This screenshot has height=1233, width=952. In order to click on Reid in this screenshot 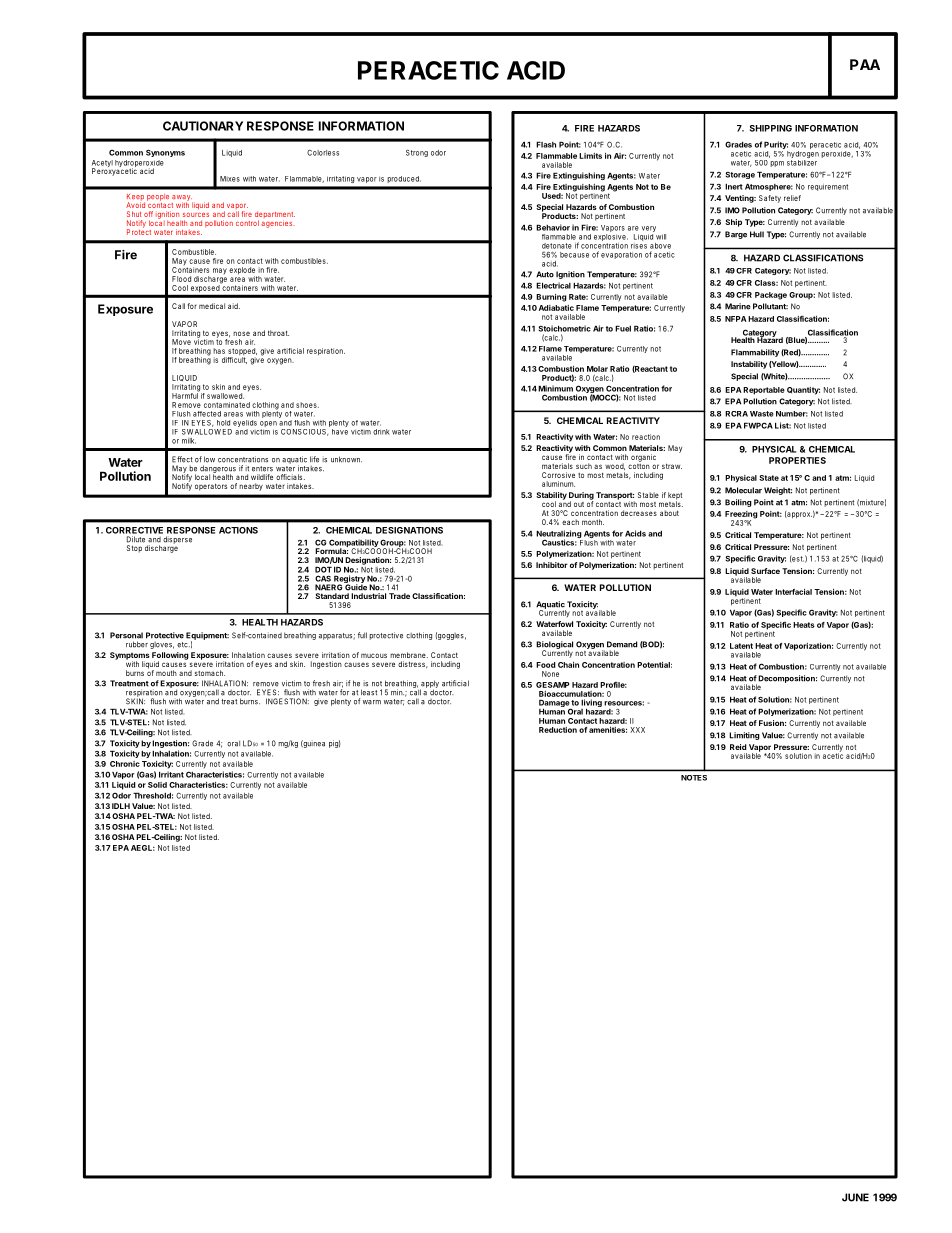, I will do `click(738, 747)`.
